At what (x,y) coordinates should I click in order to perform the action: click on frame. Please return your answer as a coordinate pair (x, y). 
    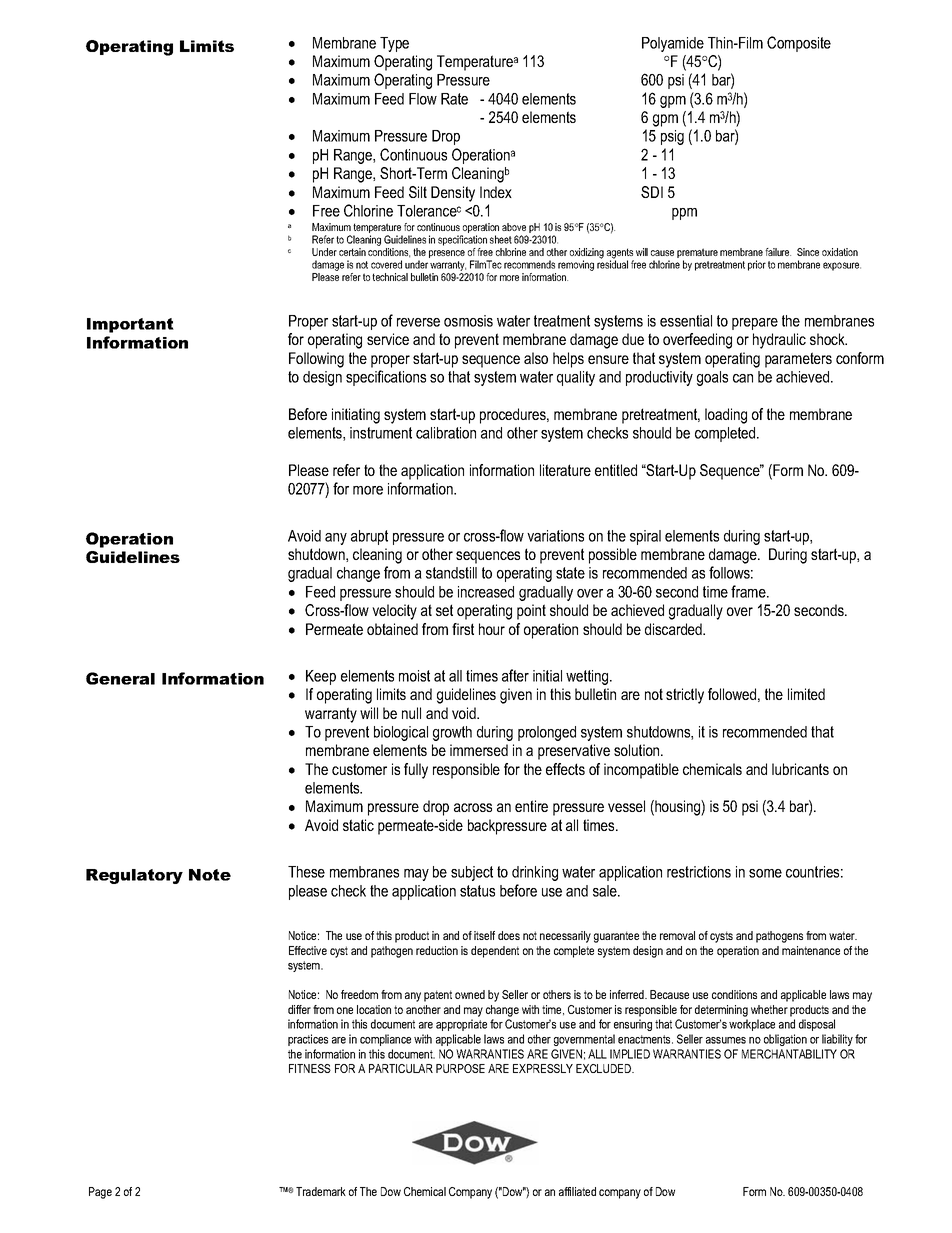
    Looking at the image, I should click on (749, 591).
